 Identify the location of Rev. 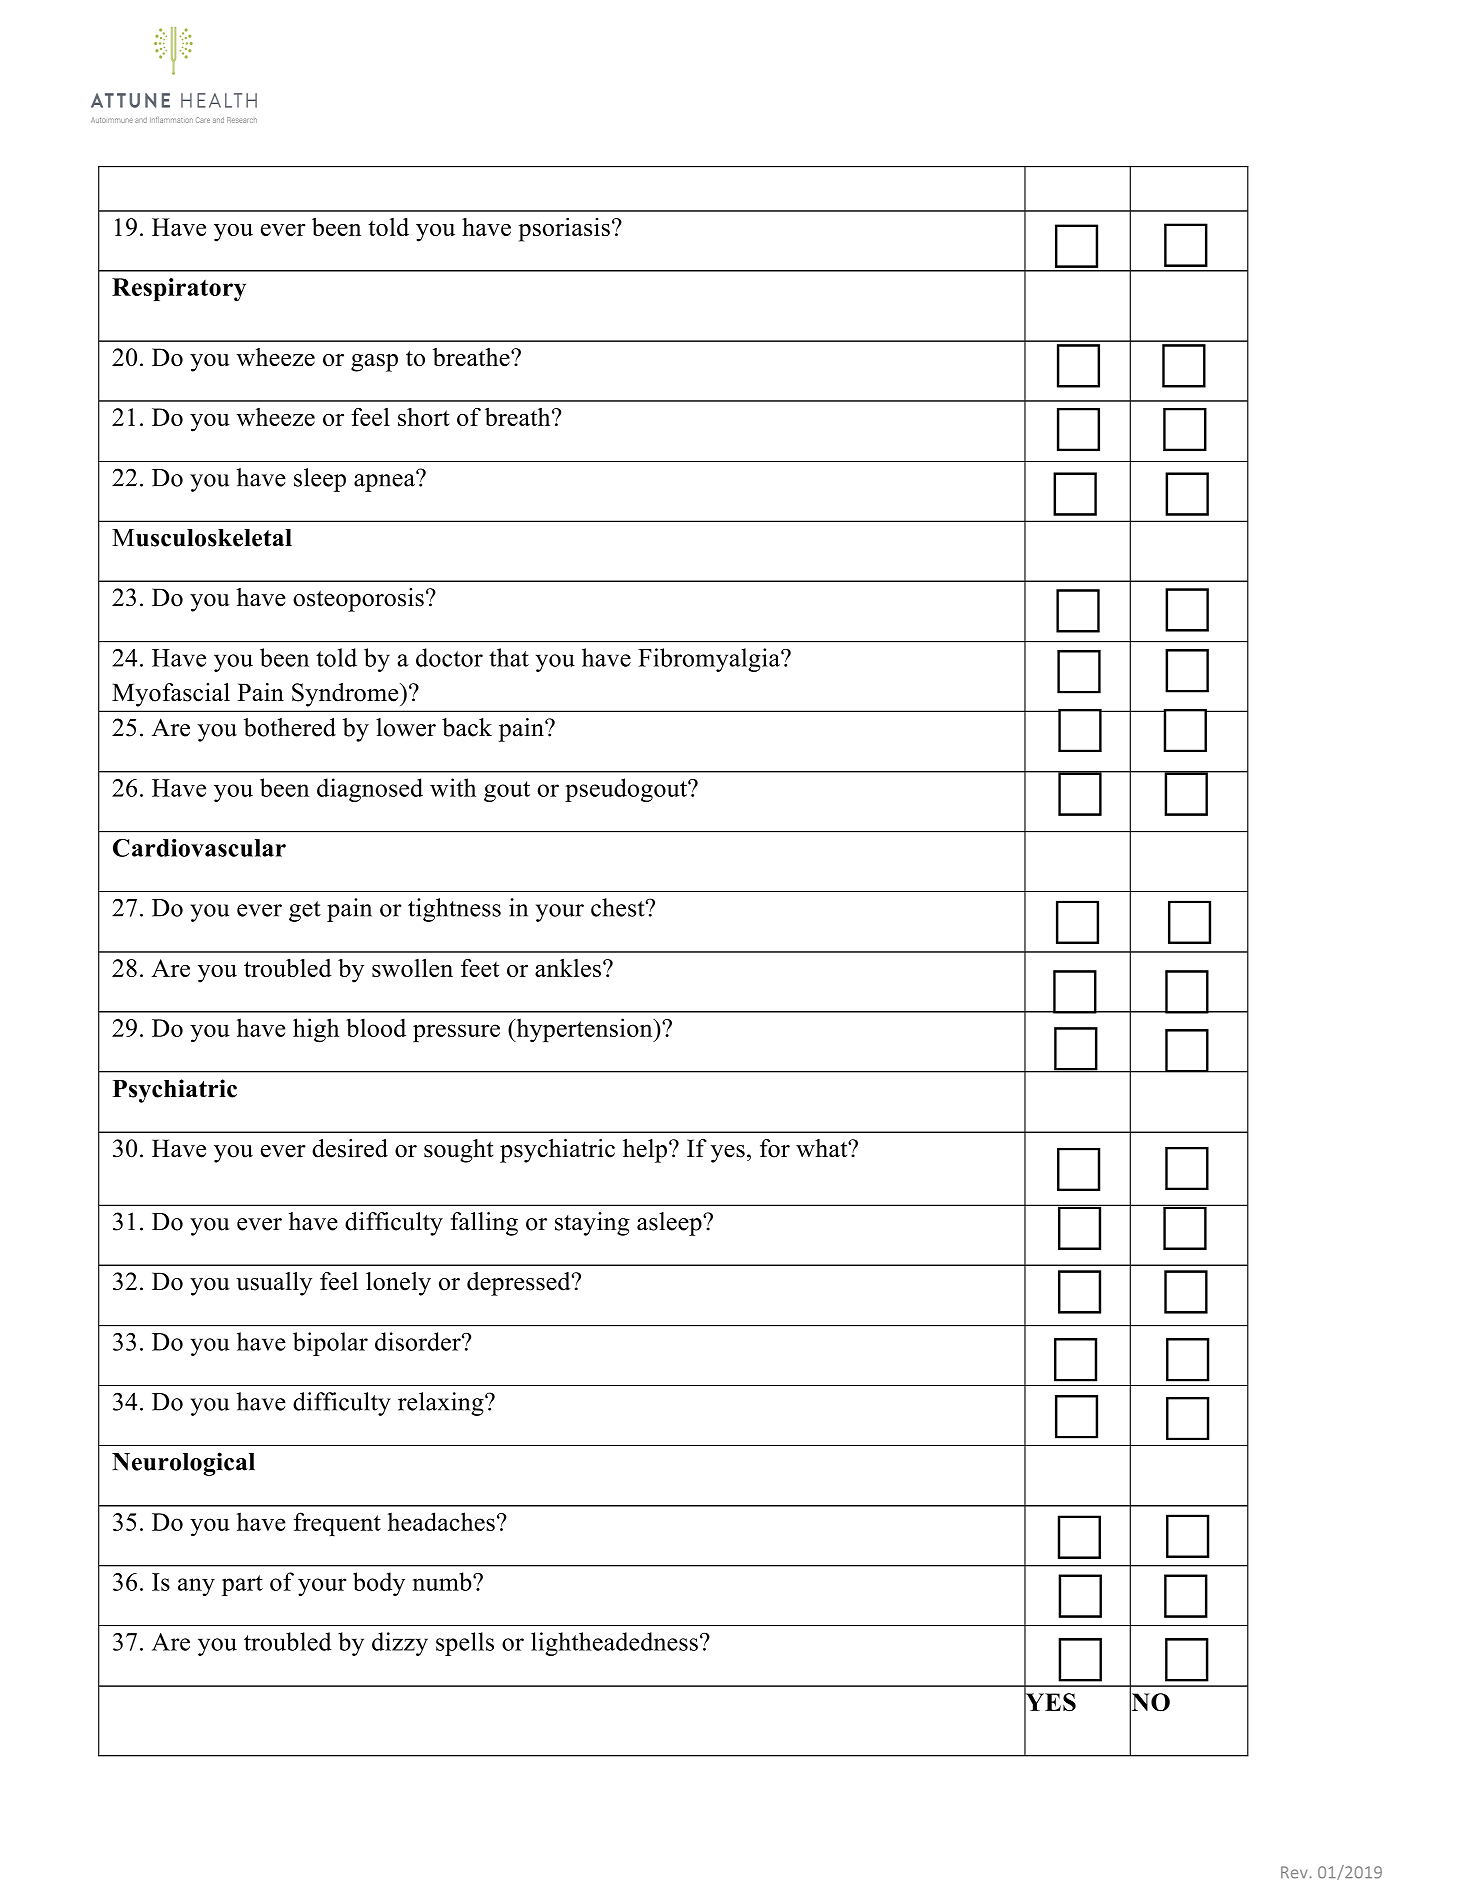
(1295, 1872).
